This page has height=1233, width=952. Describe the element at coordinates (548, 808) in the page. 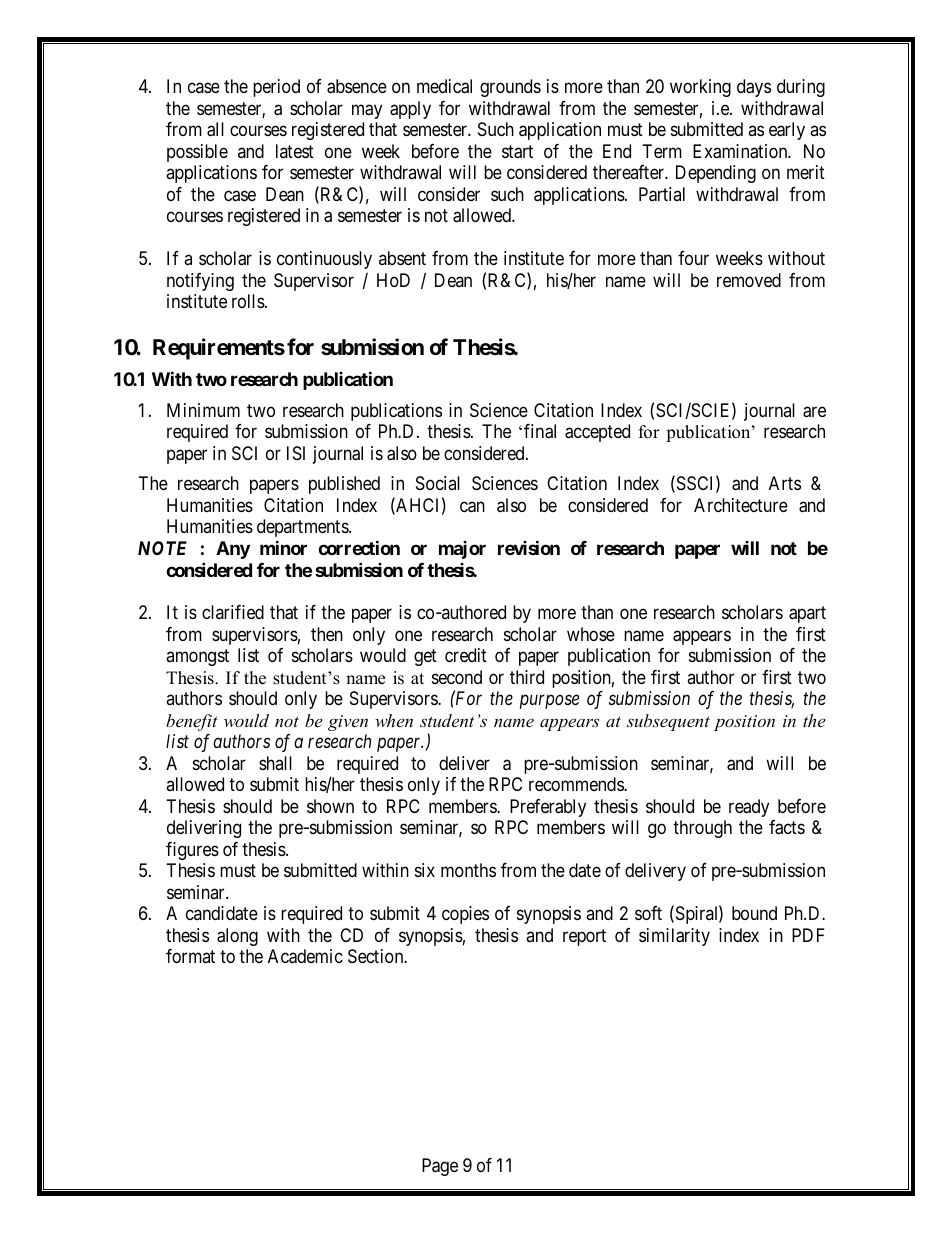

I see `Preferably` at that location.
